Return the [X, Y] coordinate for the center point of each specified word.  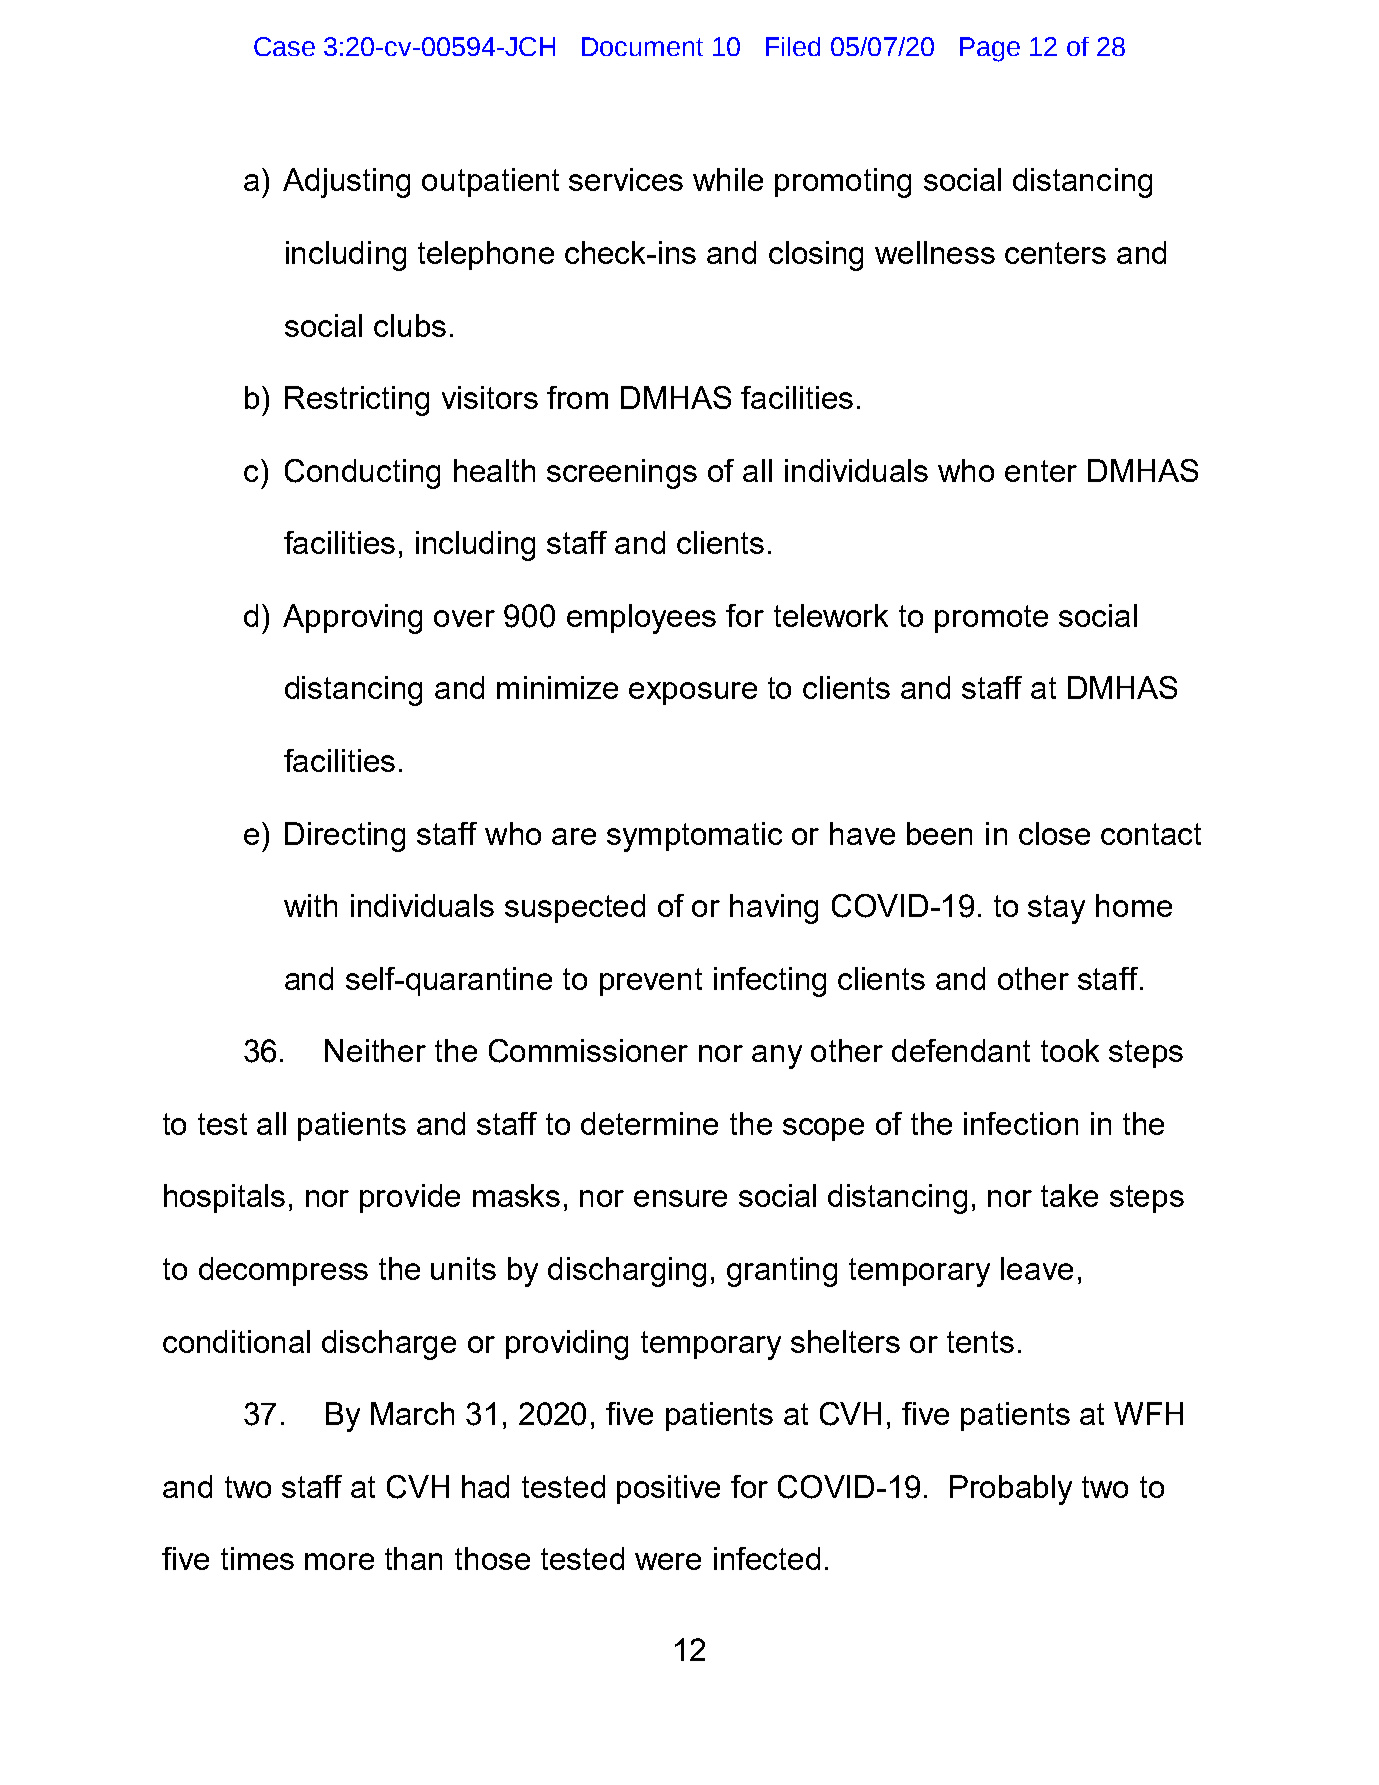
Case [284, 46]
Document [642, 46]
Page [990, 49]
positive [668, 1489]
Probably [1011, 1490]
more [339, 1561]
